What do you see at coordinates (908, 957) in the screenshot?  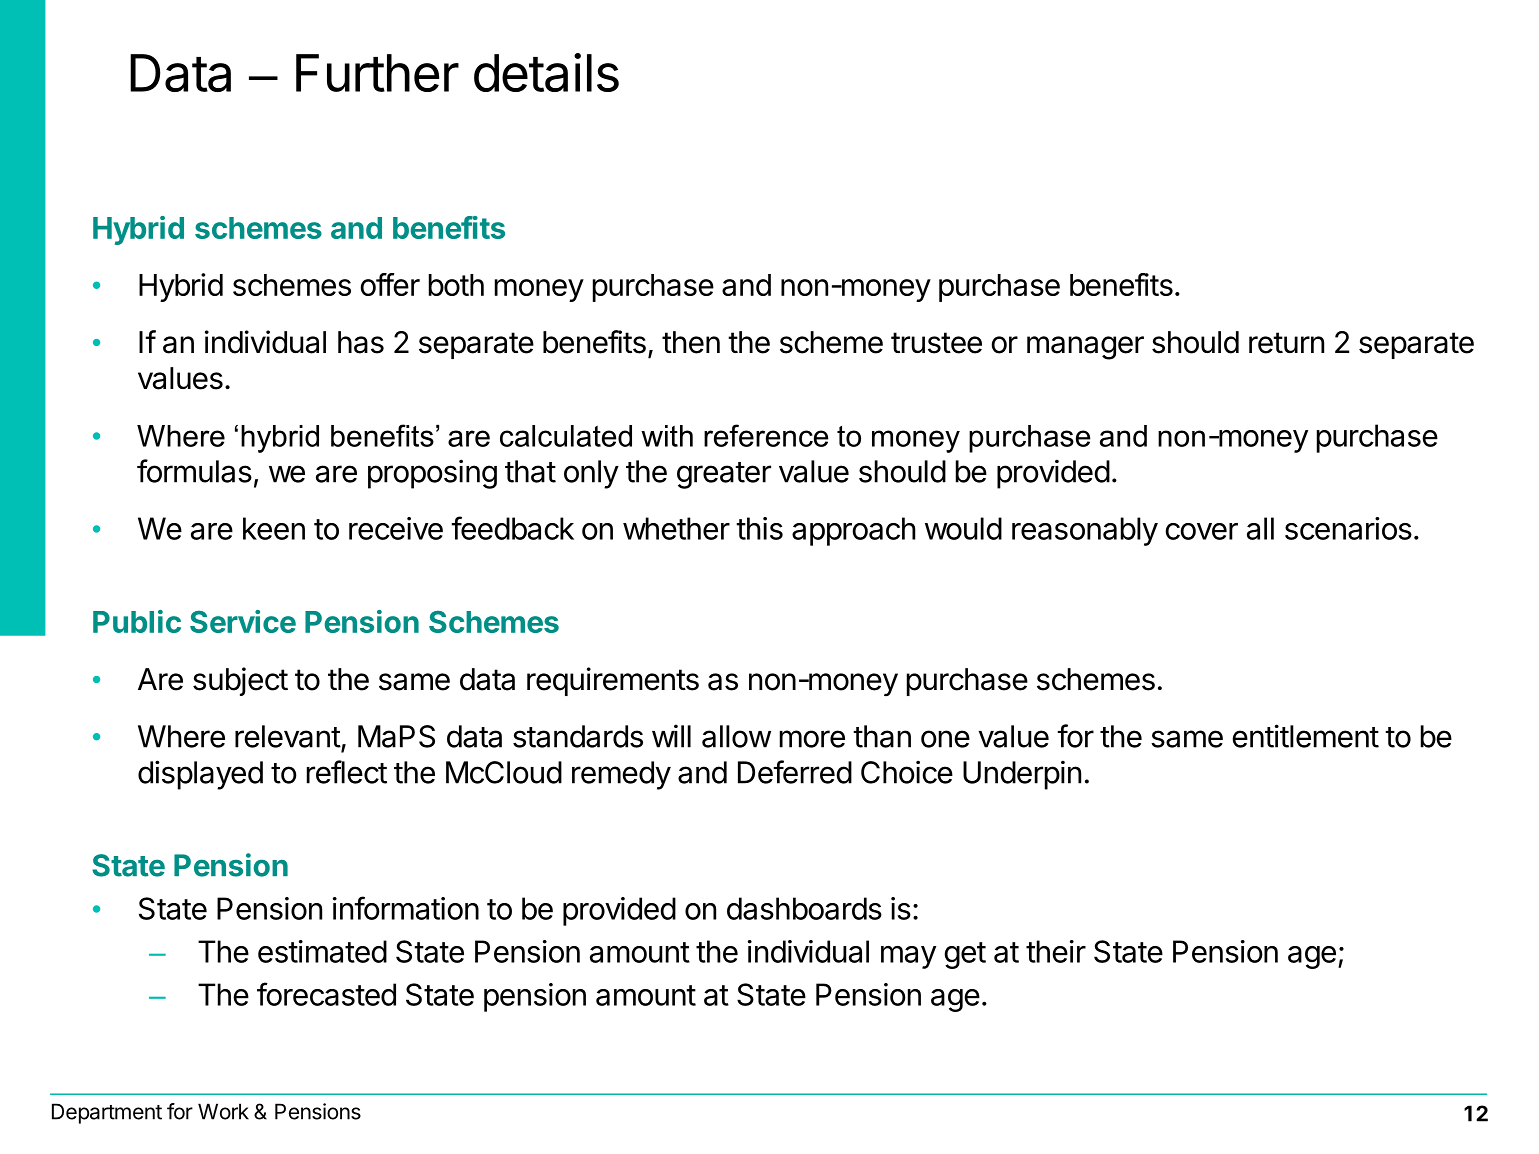 I see `may` at bounding box center [908, 957].
